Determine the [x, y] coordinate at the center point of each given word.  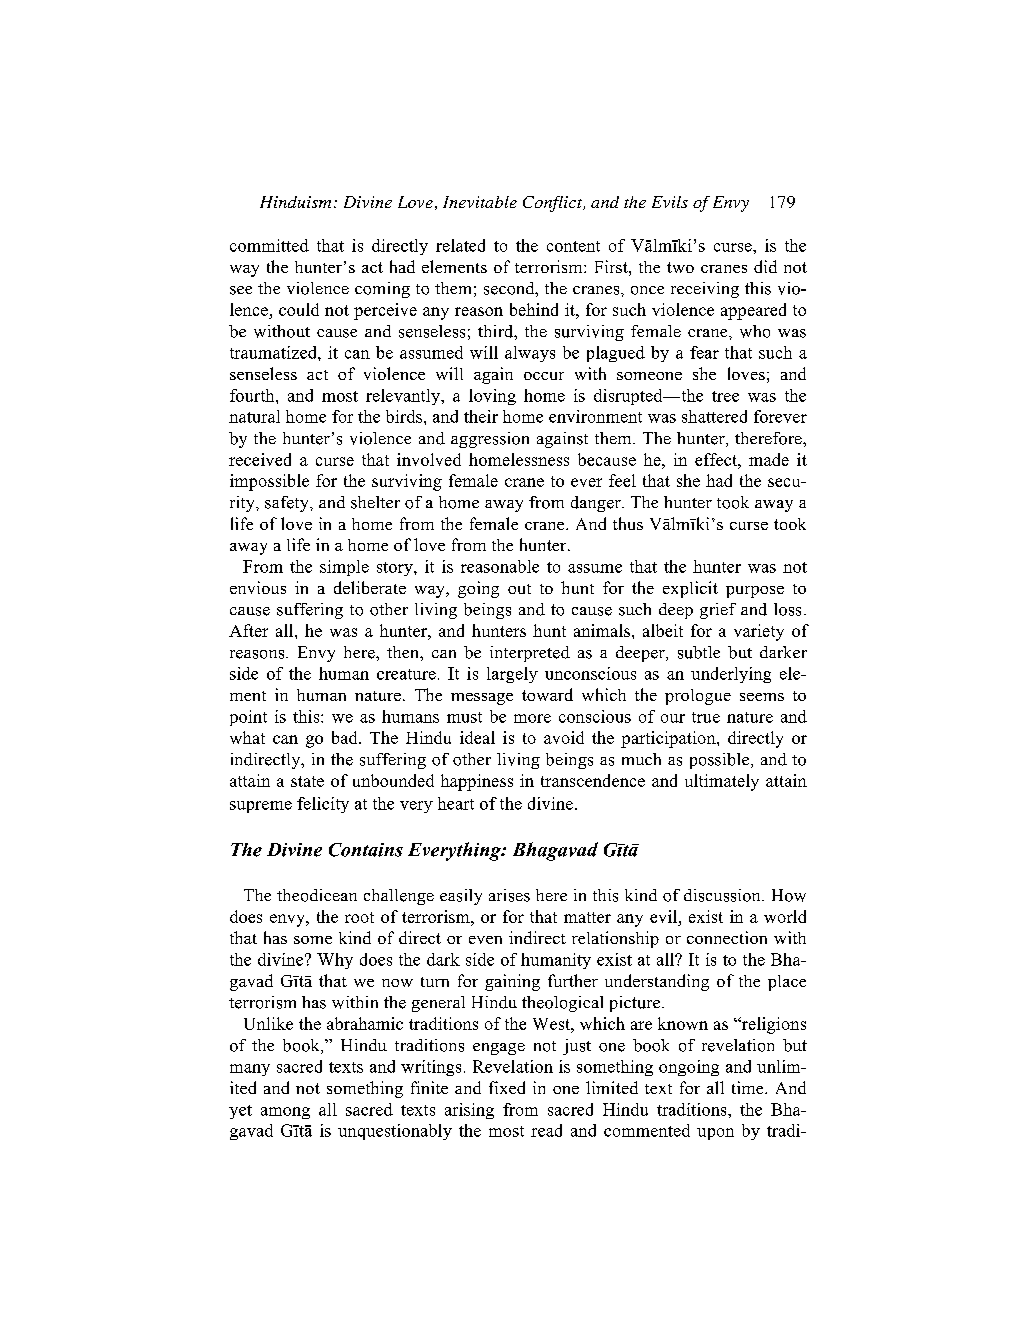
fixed [507, 1087]
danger [597, 504]
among [285, 1113]
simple [344, 568]
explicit [690, 589]
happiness [477, 782]
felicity [323, 805]
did [765, 266]
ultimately [722, 782]
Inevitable [480, 202]
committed [269, 245]
